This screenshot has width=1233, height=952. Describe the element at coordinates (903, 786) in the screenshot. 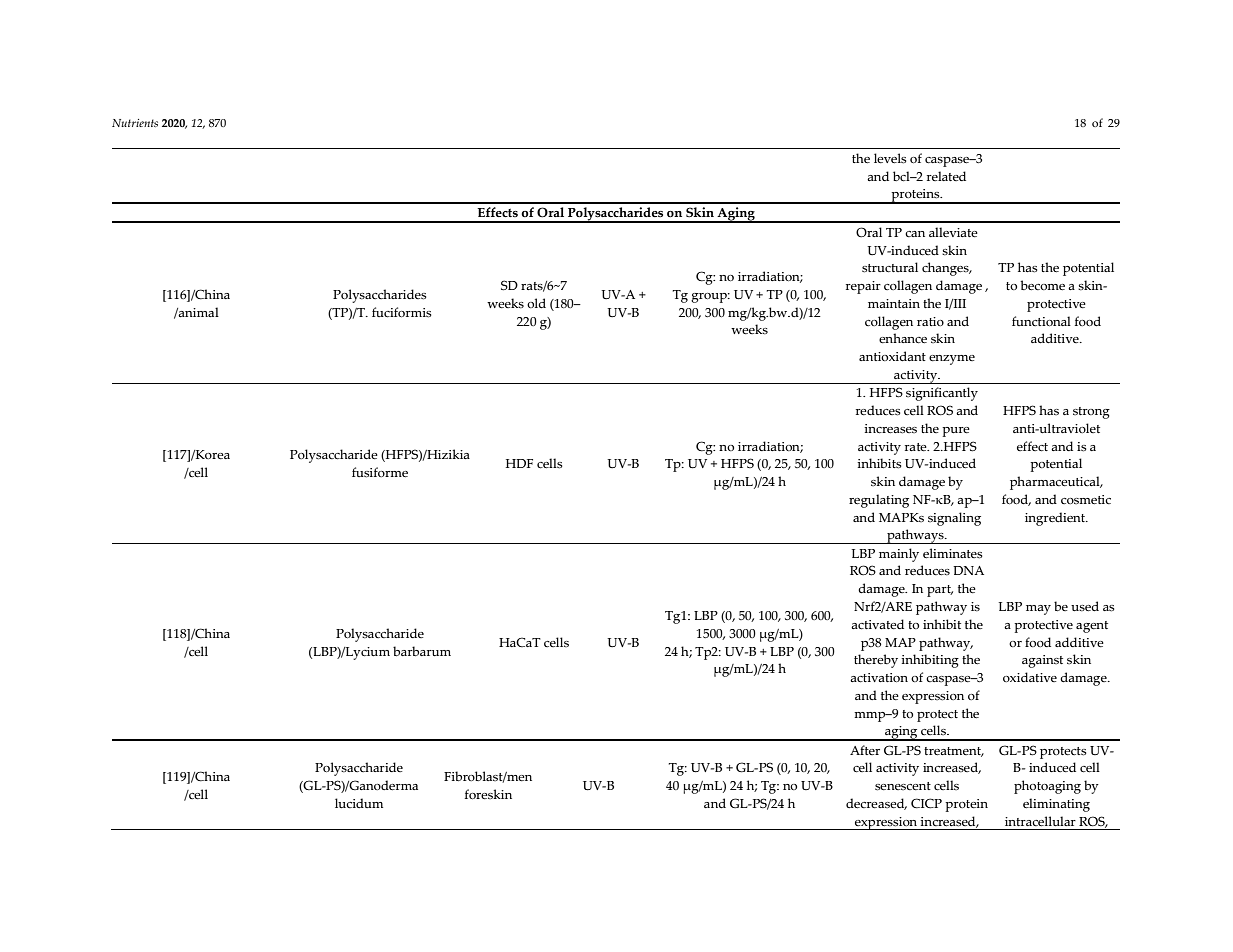

I see `senescent` at that location.
